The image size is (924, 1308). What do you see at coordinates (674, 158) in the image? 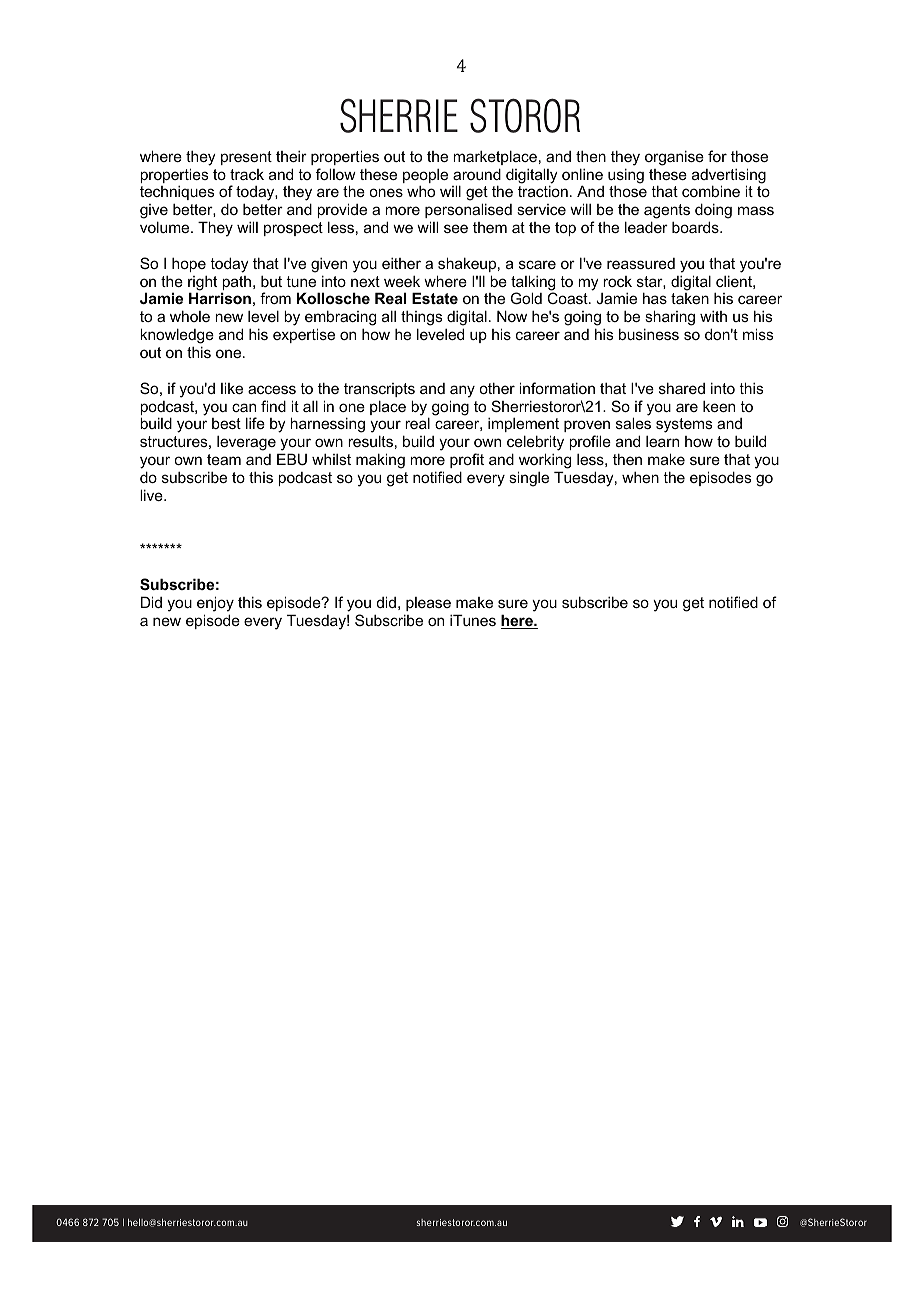
I see `organise` at bounding box center [674, 158].
